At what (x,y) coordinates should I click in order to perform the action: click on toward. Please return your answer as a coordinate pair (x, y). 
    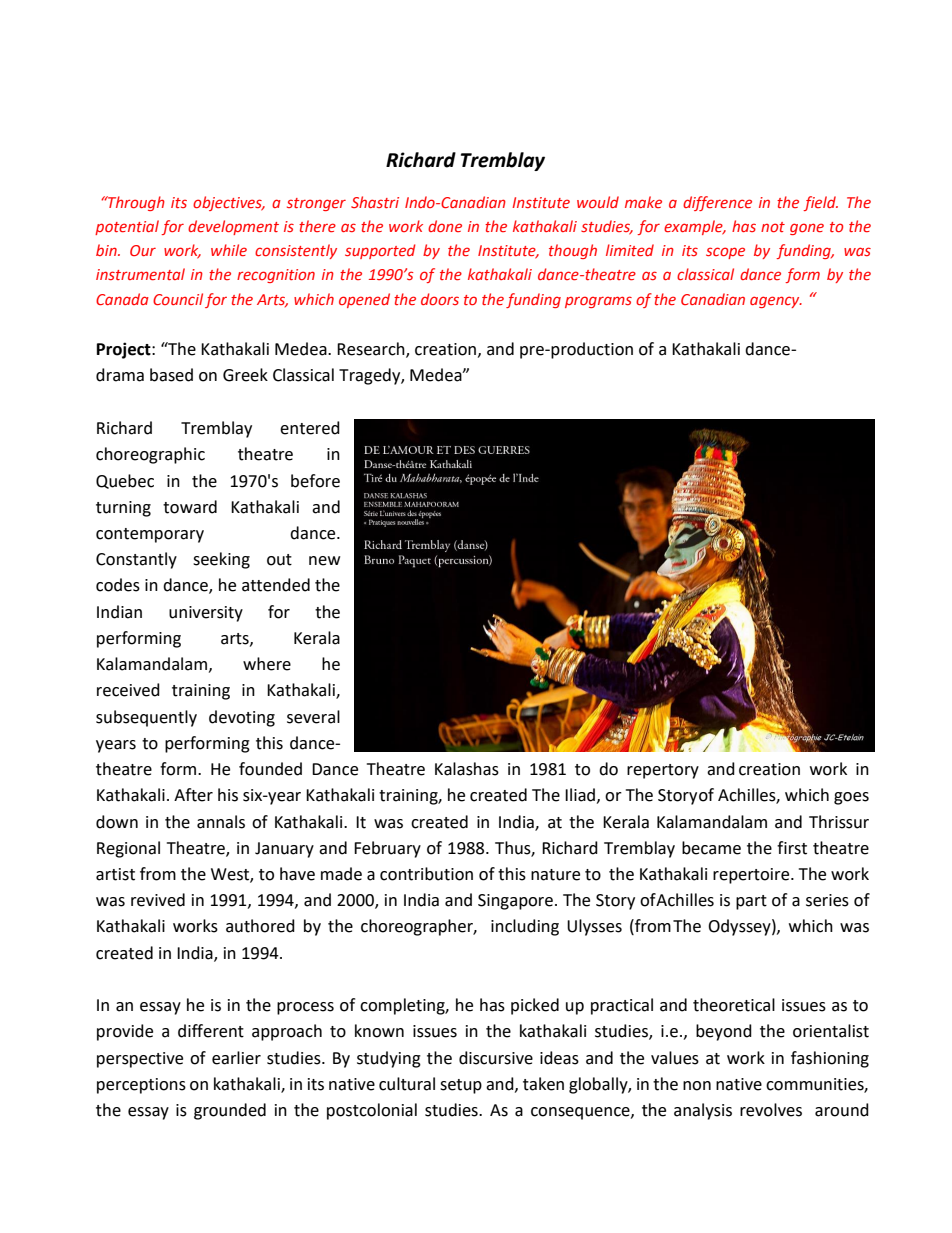
    Looking at the image, I should click on (190, 507).
